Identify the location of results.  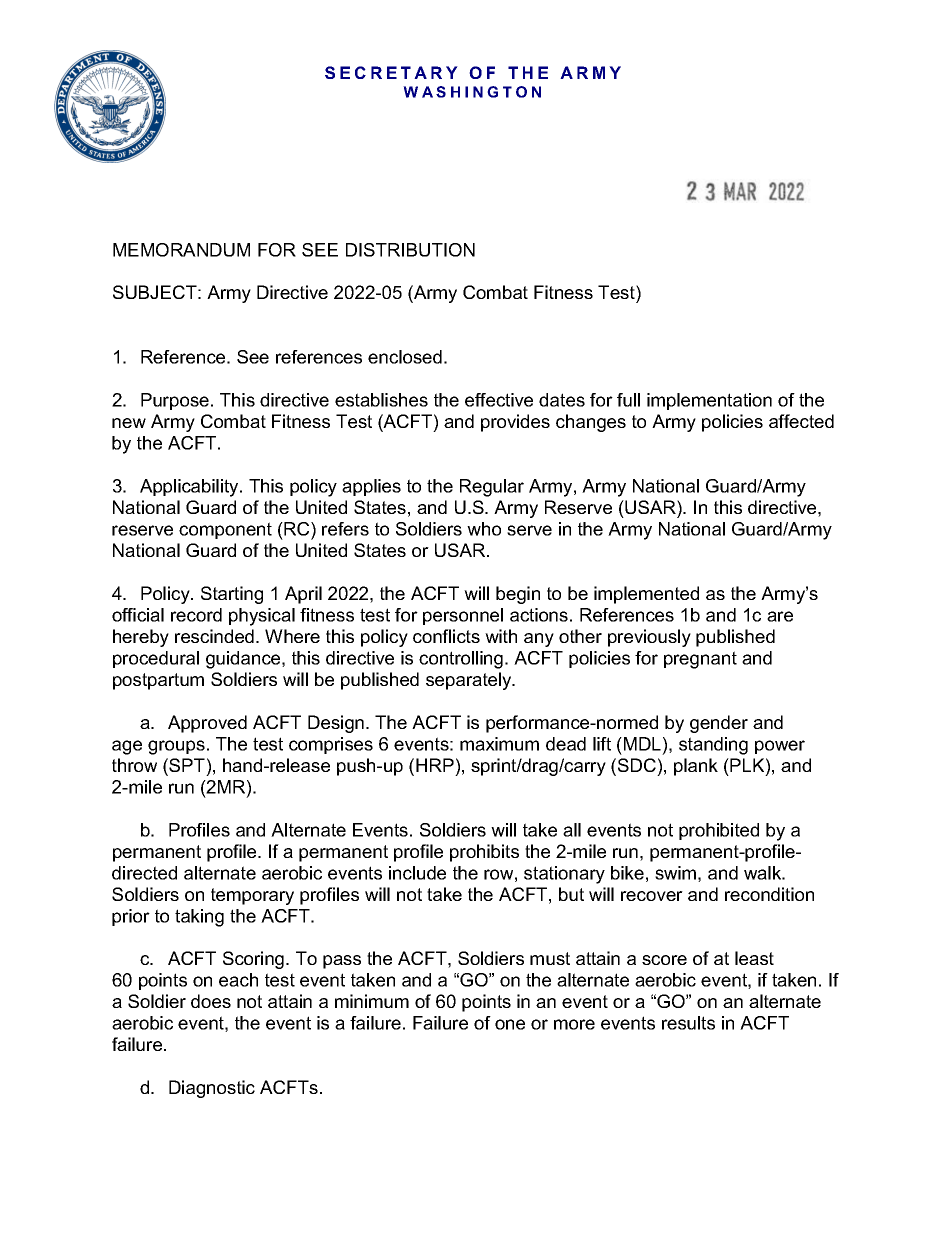
(688, 1023).
